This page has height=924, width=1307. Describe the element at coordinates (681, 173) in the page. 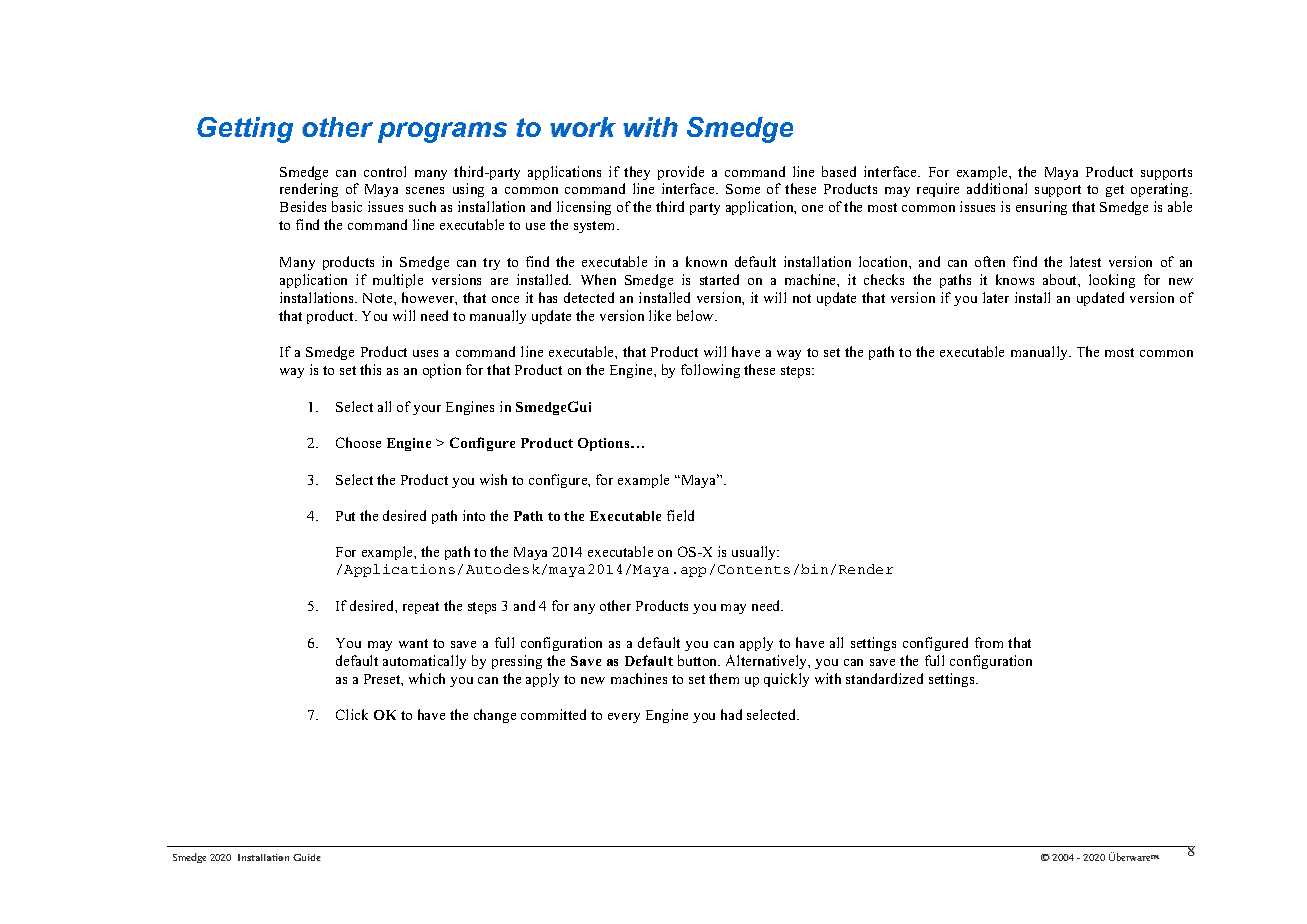

I see `provide` at that location.
